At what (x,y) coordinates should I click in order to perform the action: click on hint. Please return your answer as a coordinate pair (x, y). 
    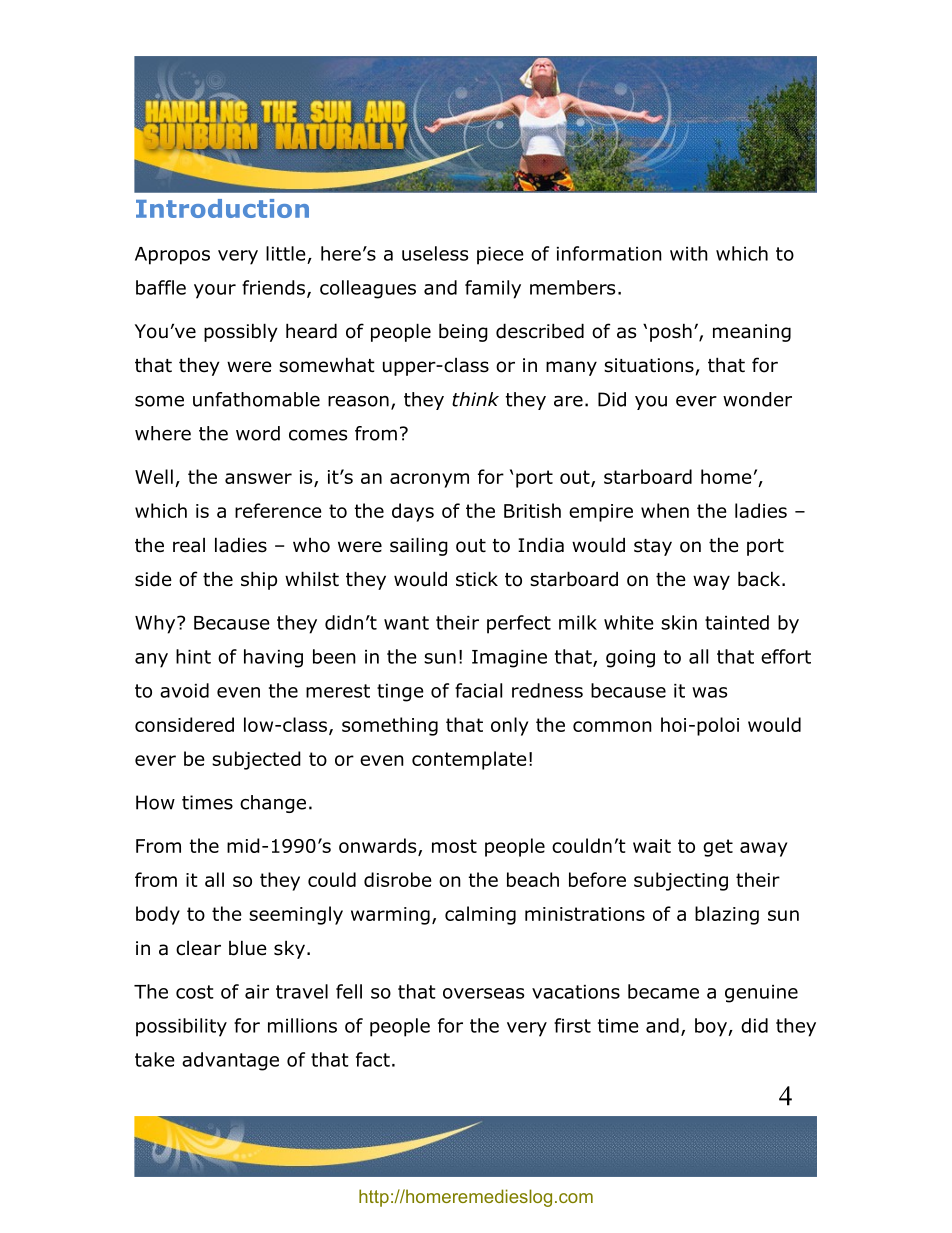
    Looking at the image, I should click on (193, 656).
